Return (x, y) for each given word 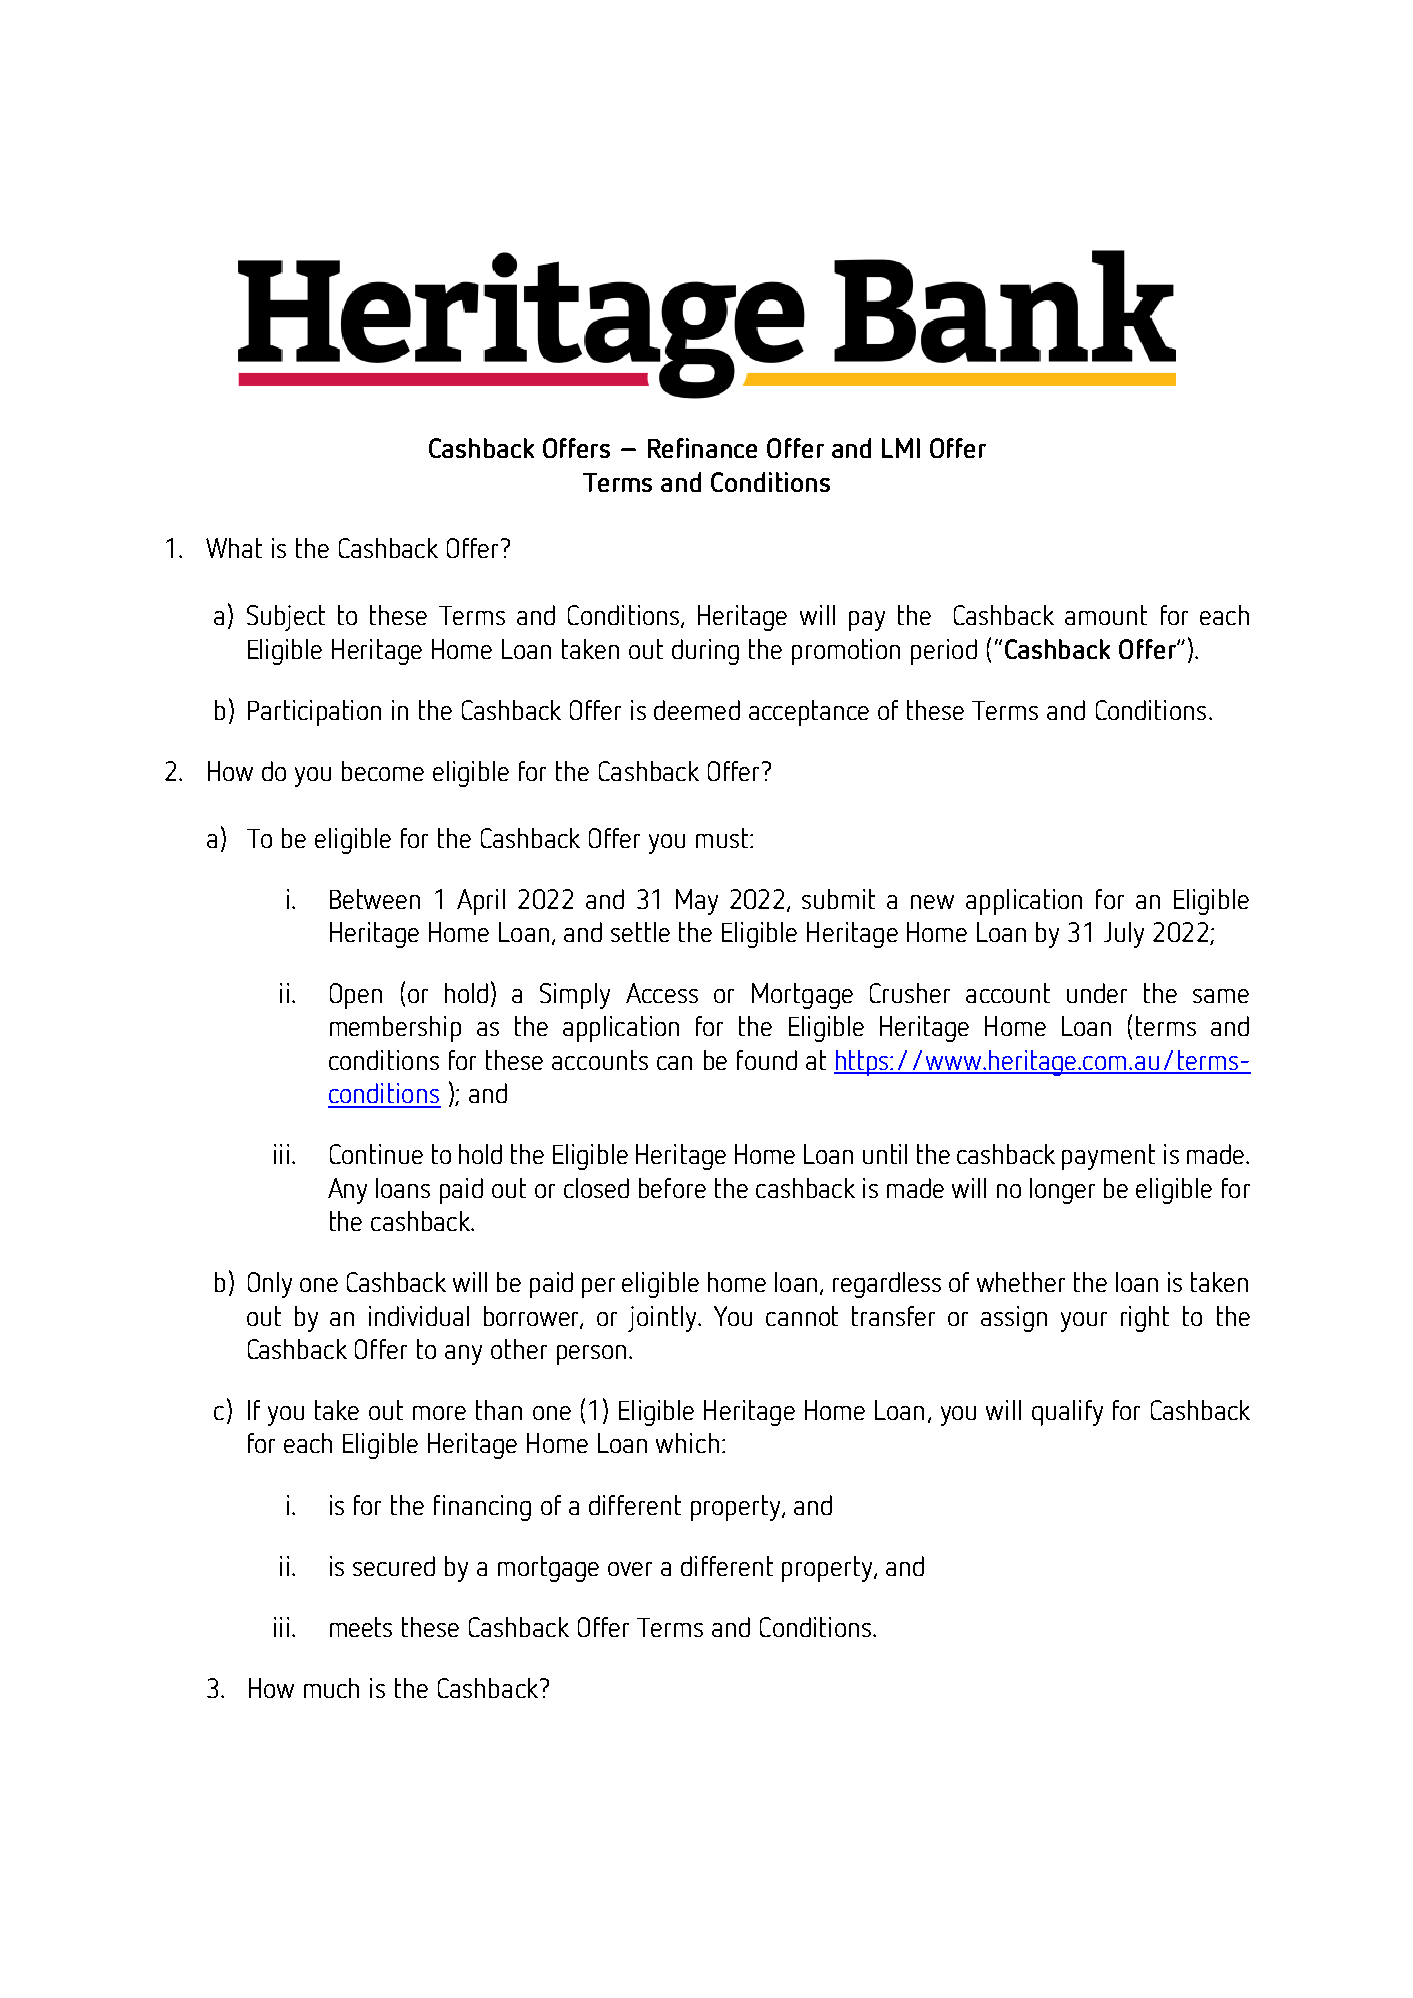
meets (361, 1627)
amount (1106, 615)
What (234, 548)
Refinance (702, 448)
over (630, 1569)
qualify (1067, 1413)
